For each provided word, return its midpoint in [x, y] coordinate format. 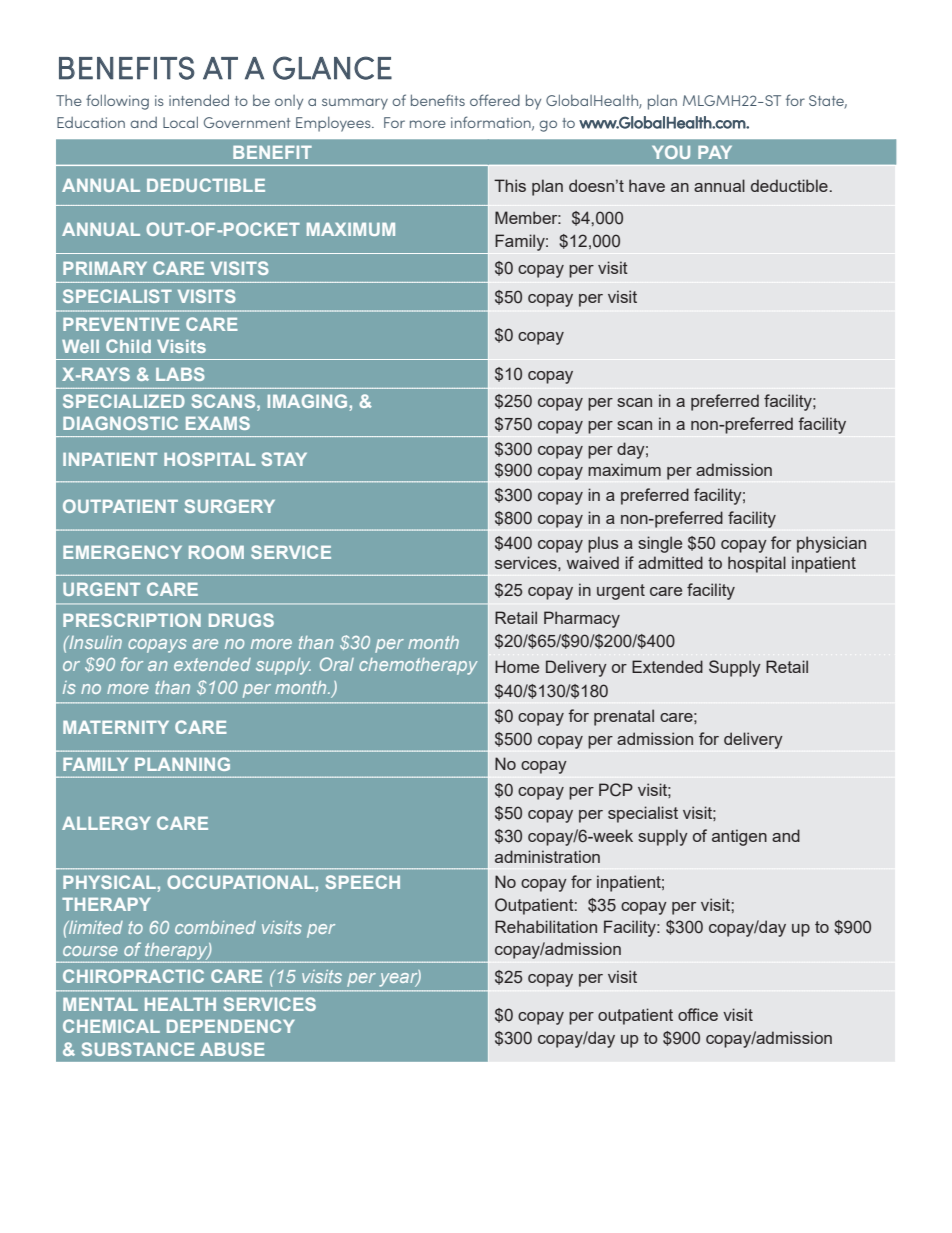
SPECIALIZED [124, 401]
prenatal [624, 717]
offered [495, 100]
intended [199, 100]
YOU [671, 152]
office [698, 1014]
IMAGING [307, 401]
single [660, 544]
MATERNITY [116, 727]
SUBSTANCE [138, 1049]
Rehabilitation [546, 926]
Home [517, 666]
